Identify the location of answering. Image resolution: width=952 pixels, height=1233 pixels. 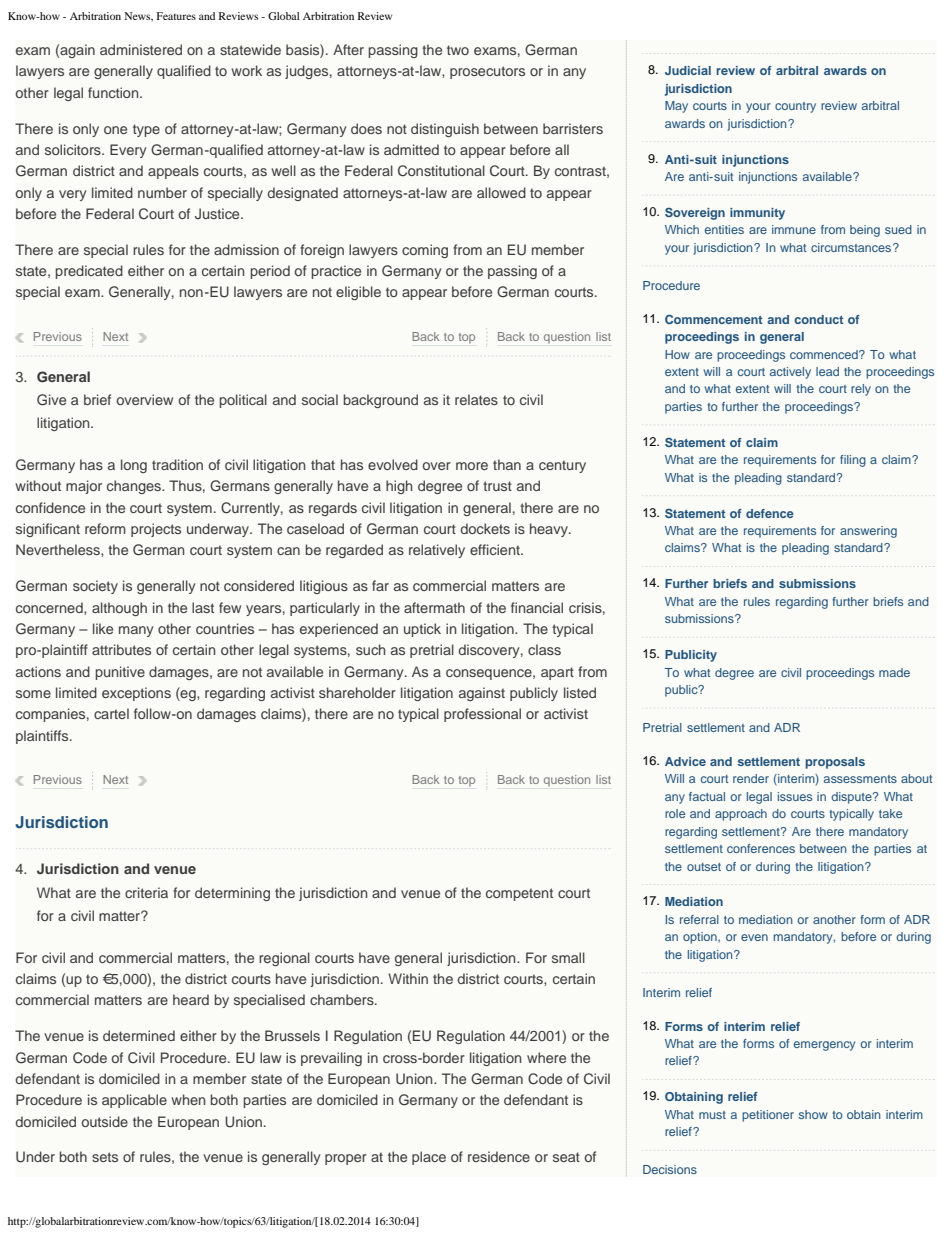
(868, 532).
